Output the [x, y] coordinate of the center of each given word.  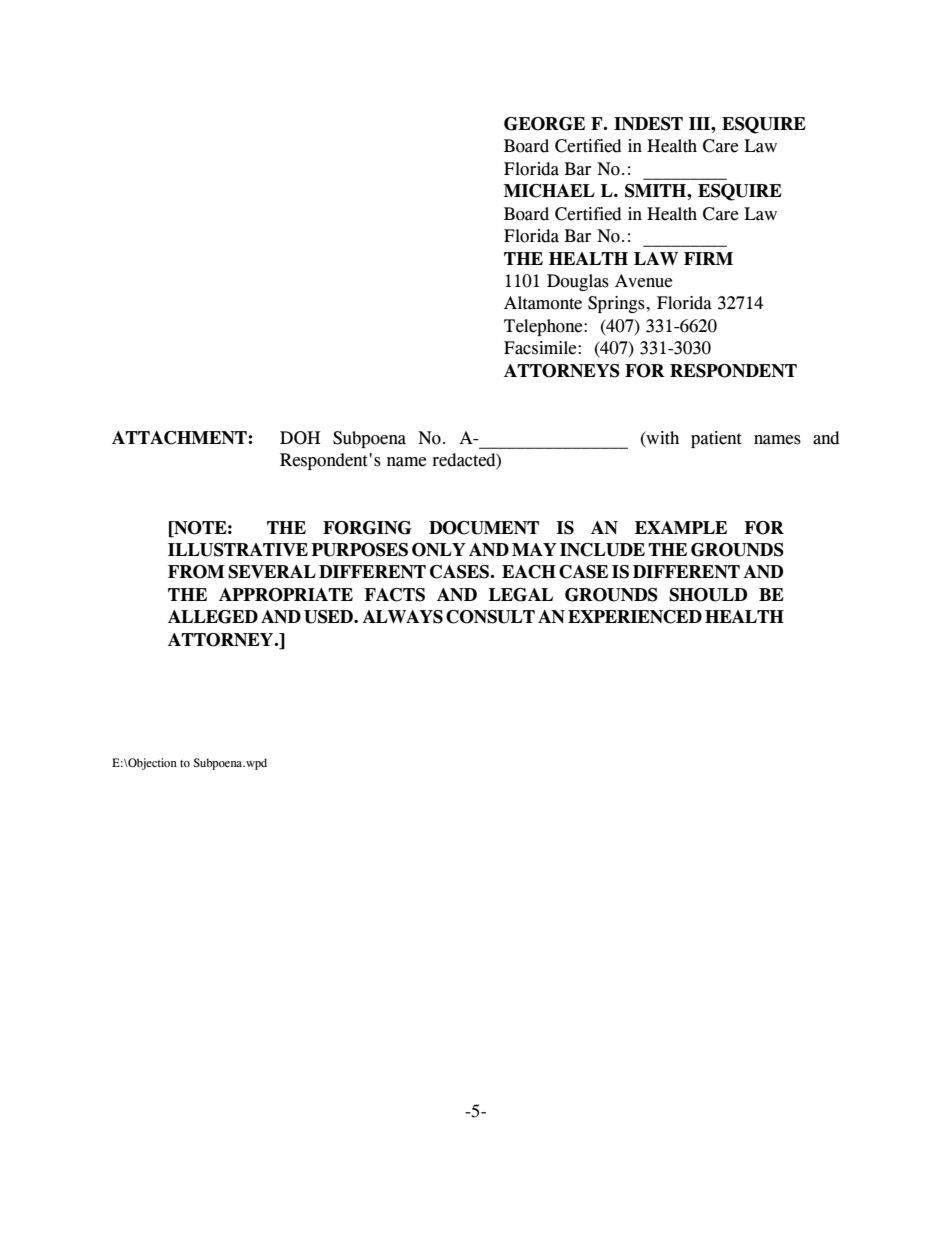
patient [716, 439]
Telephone [544, 327]
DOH [300, 438]
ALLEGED [213, 617]
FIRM [708, 258]
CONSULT [490, 617]
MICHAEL [549, 191]
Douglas [578, 282]
